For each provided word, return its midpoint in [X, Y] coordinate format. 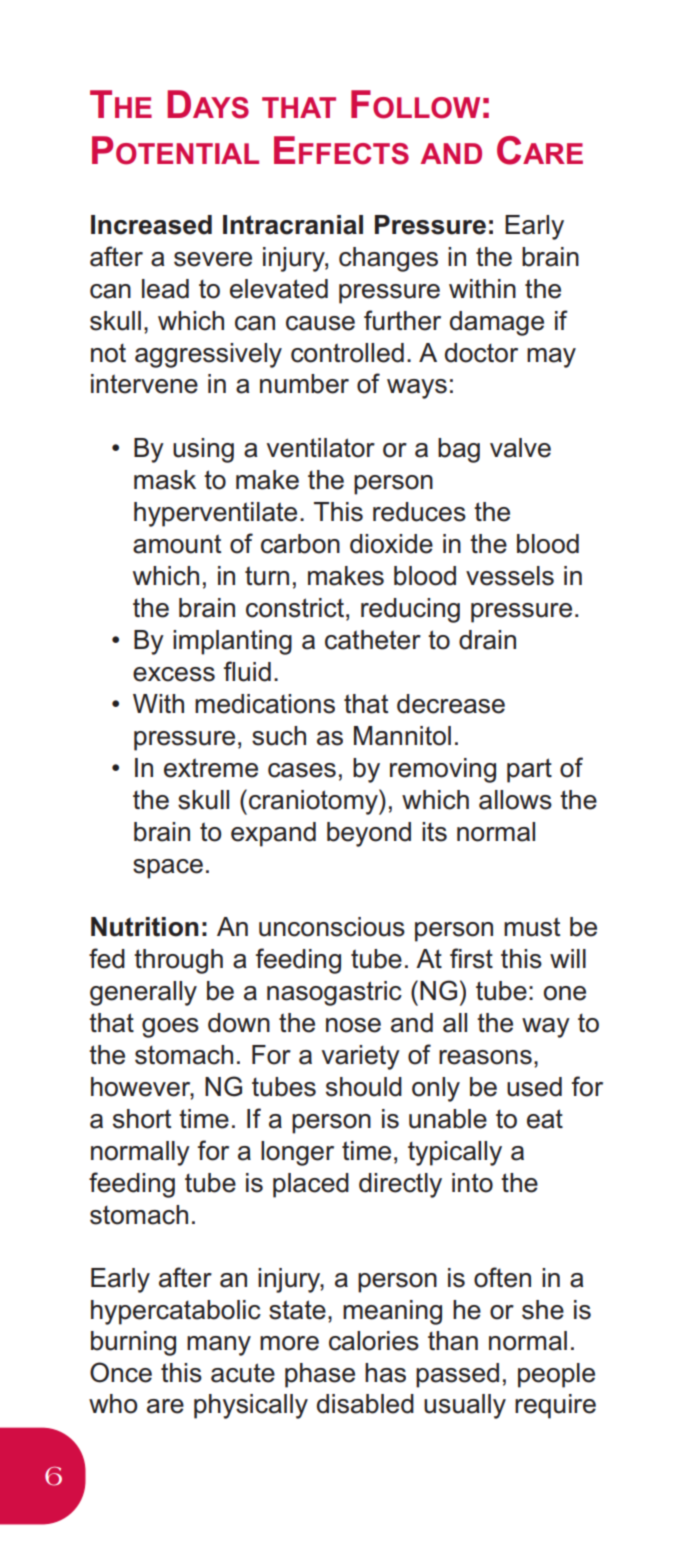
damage [497, 323]
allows [515, 800]
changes [388, 259]
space [168, 869]
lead [165, 289]
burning [133, 1343]
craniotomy [314, 802]
